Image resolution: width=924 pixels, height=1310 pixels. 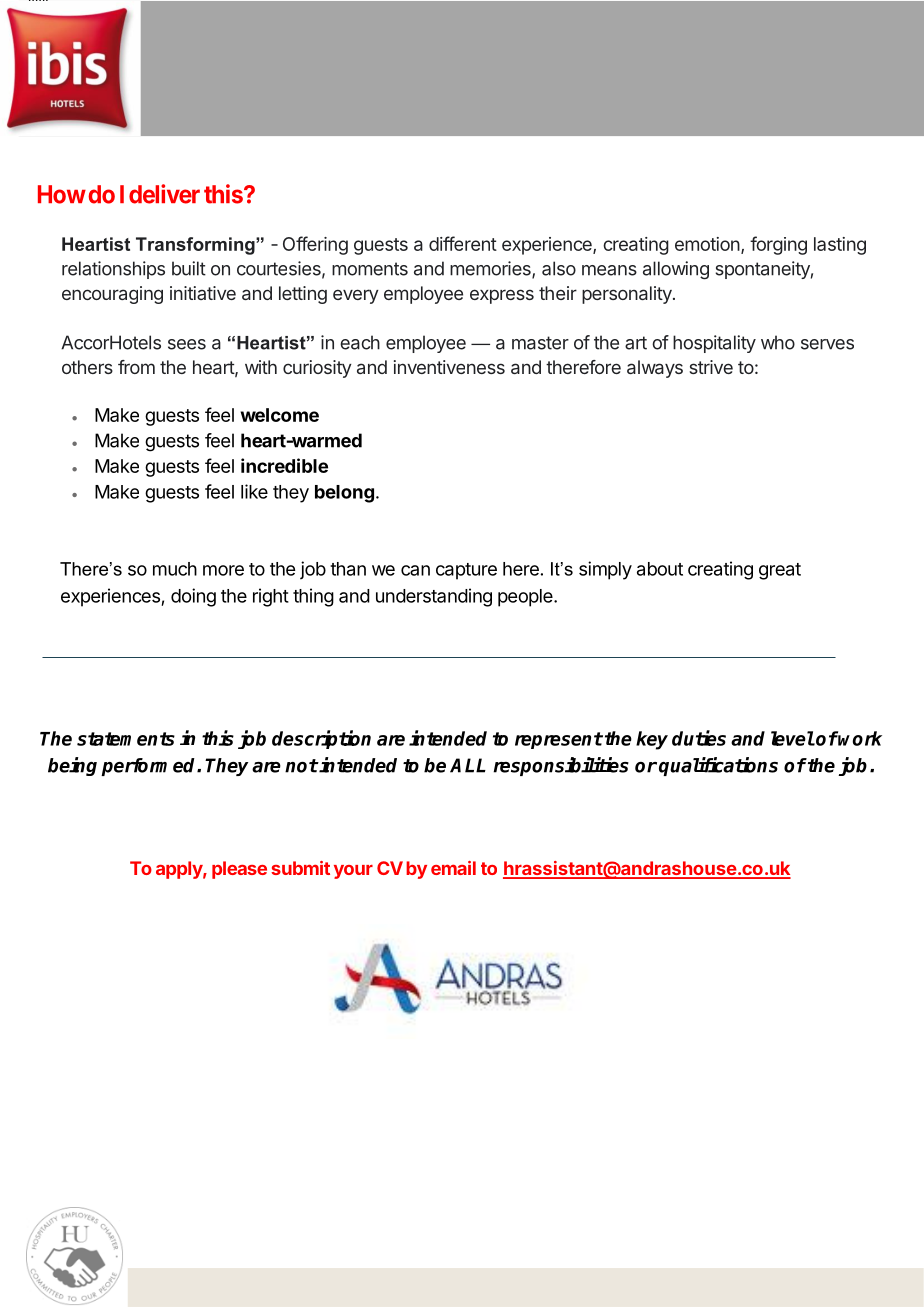 I want to click on memories, so click(x=491, y=269).
